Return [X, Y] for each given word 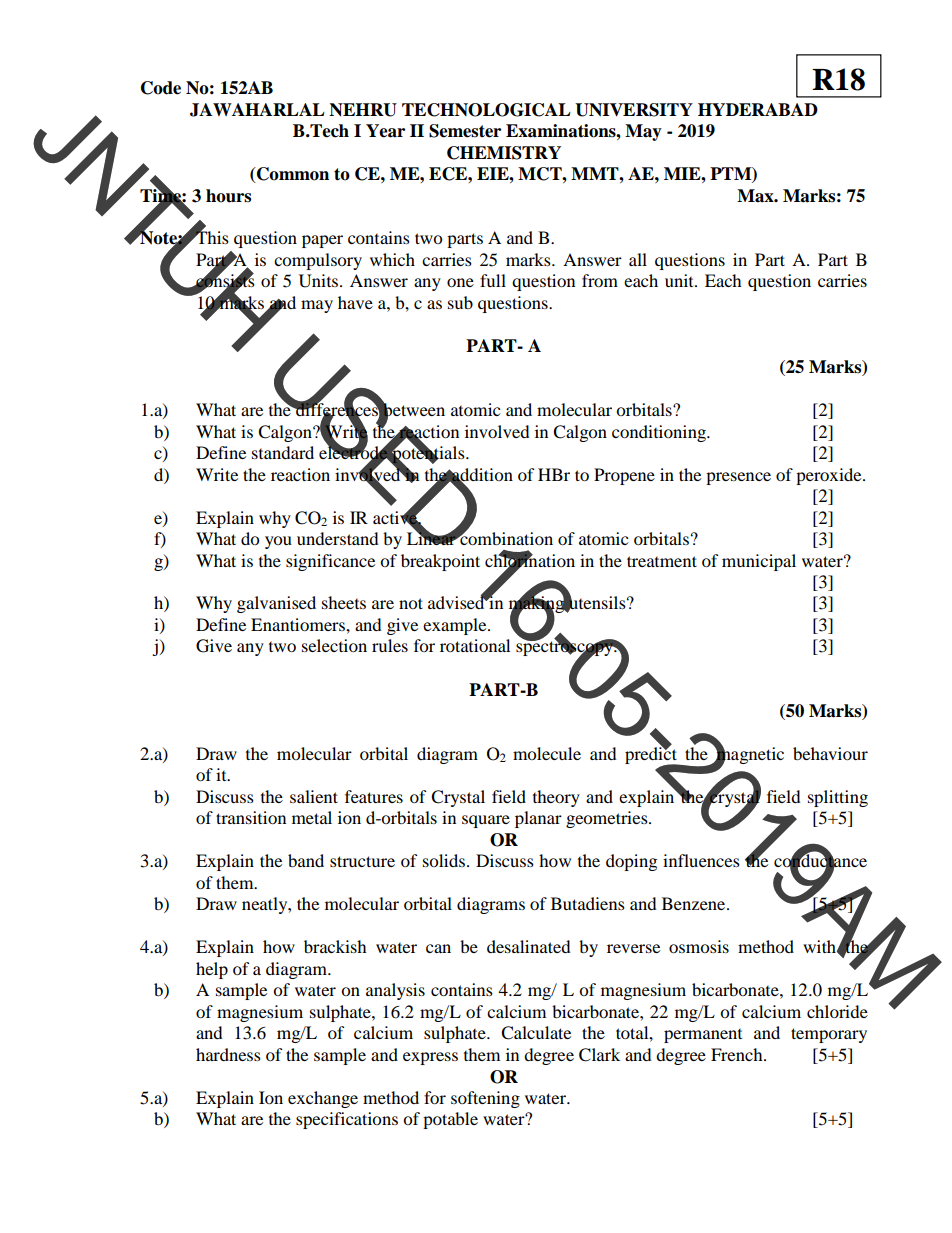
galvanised [276, 604]
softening [485, 1099]
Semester [465, 131]
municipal [759, 562]
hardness [228, 1054]
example [456, 626]
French [738, 1054]
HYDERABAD [758, 109]
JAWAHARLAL [257, 110]
